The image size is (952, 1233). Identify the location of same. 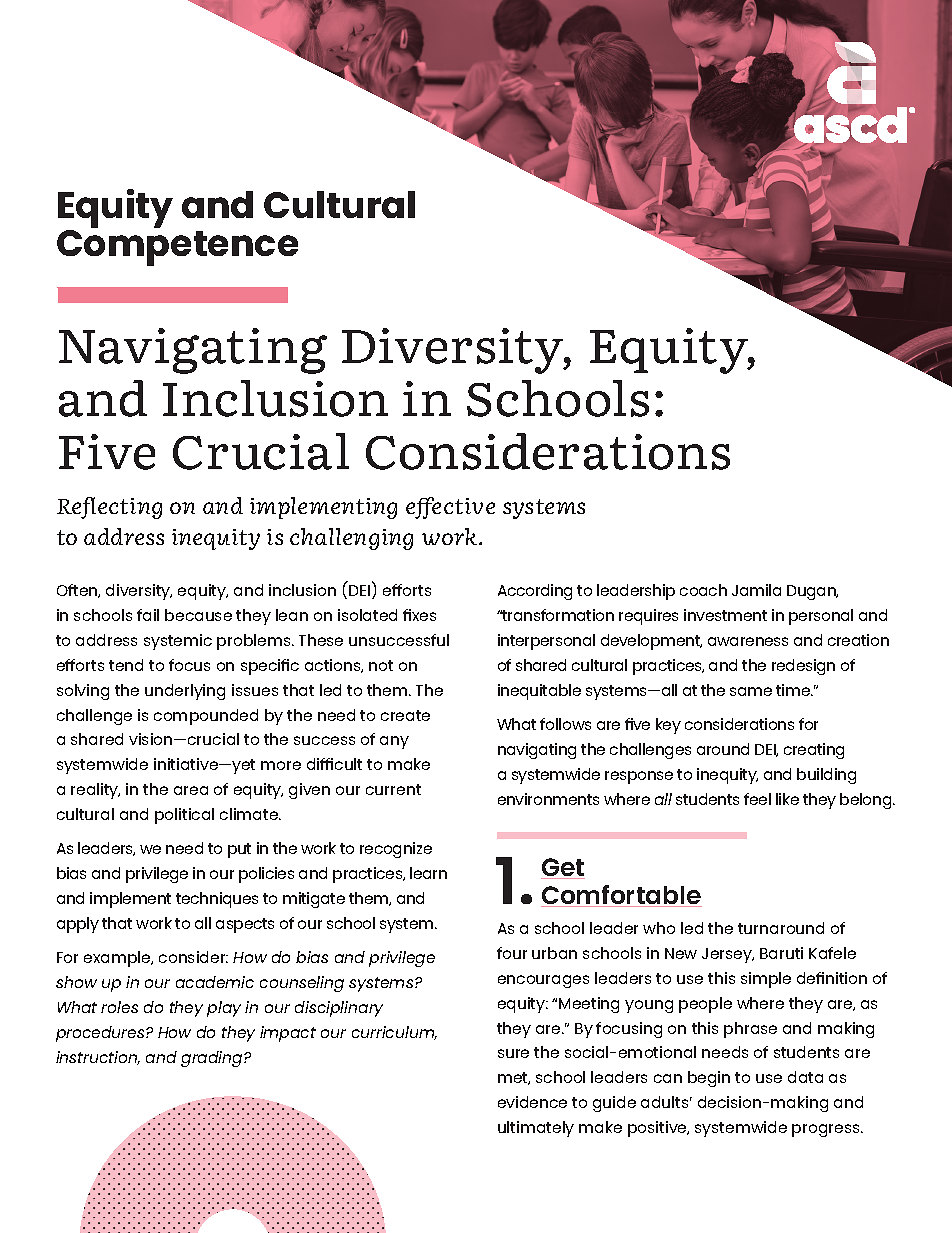
(751, 691).
